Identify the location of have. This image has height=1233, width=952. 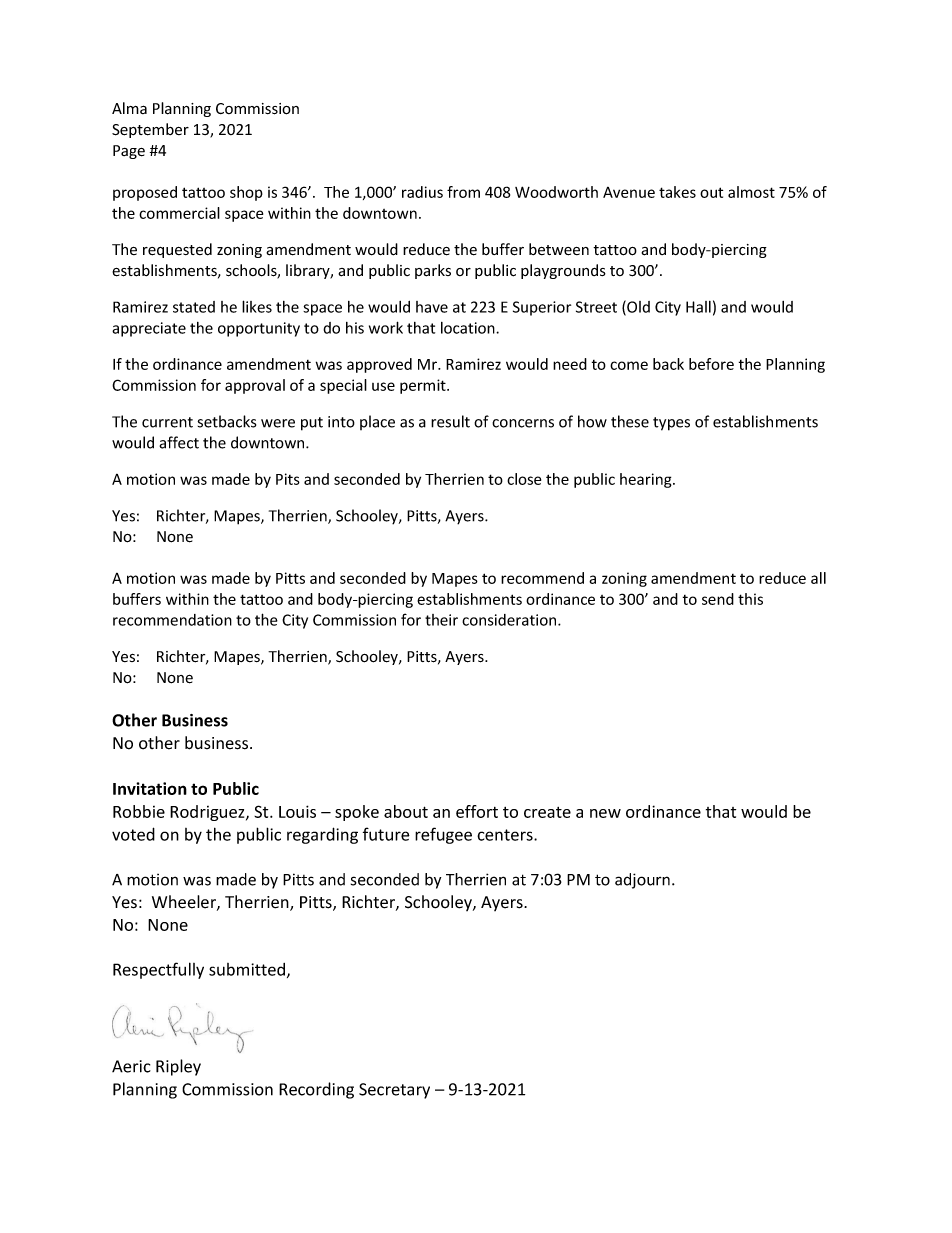
(432, 307).
